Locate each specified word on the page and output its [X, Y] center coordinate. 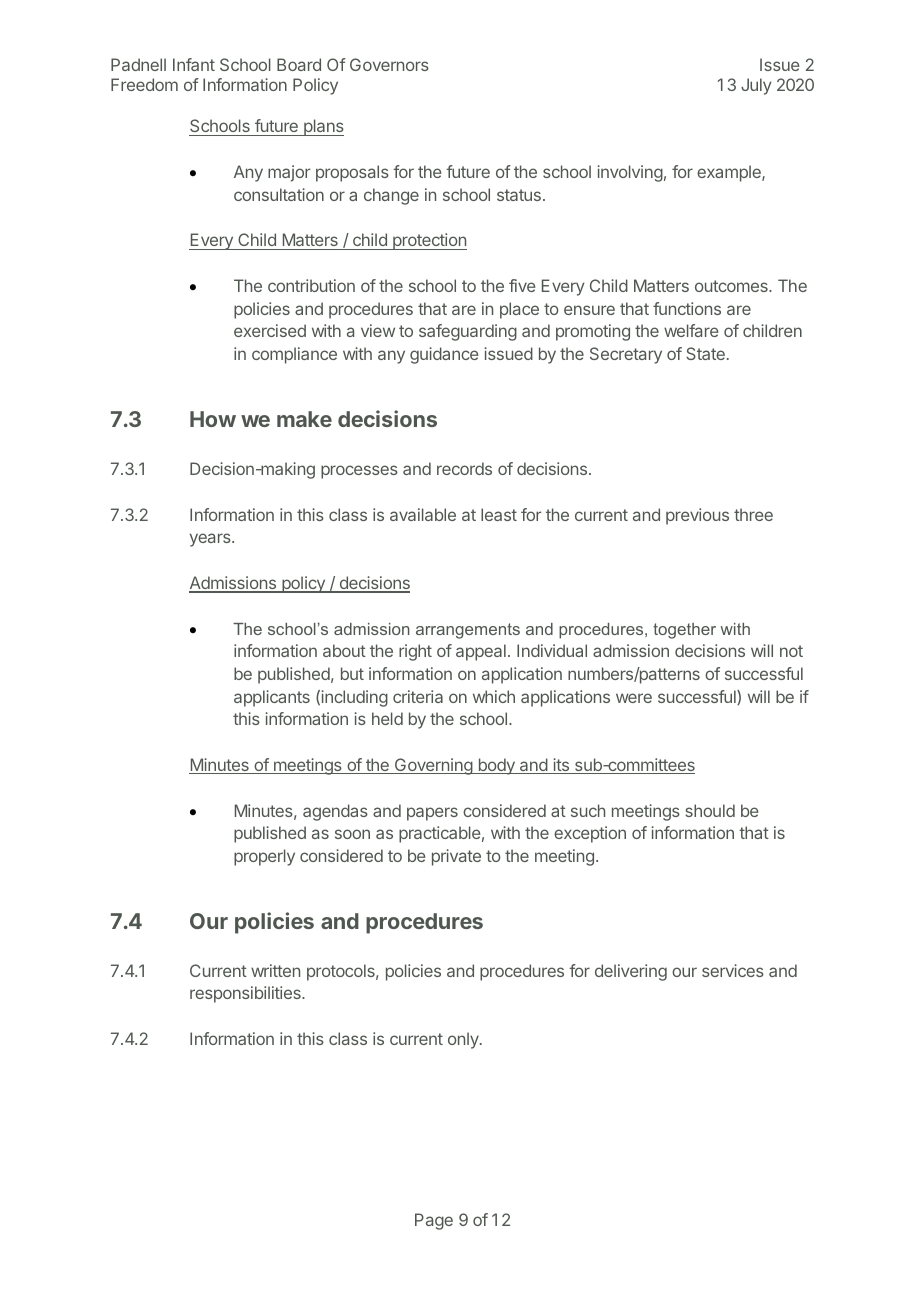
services [733, 970]
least [499, 514]
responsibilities [246, 994]
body [496, 766]
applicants [272, 698]
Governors [389, 64]
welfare [691, 330]
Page [434, 1221]
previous [697, 516]
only [464, 1040]
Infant [194, 64]
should [710, 810]
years [211, 540]
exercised [270, 330]
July [756, 86]
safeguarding [468, 332]
